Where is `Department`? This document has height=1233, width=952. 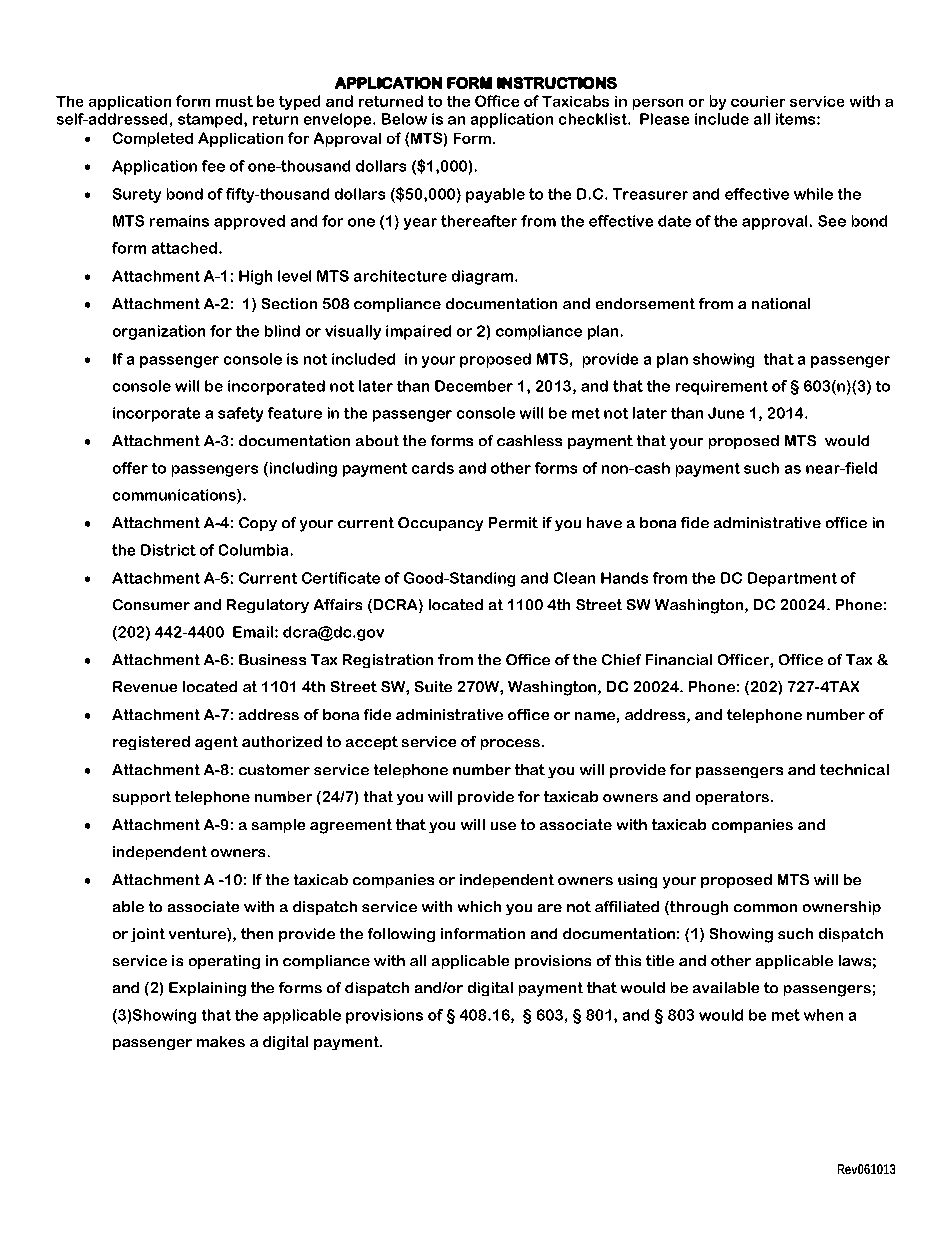 Department is located at coordinates (792, 579).
